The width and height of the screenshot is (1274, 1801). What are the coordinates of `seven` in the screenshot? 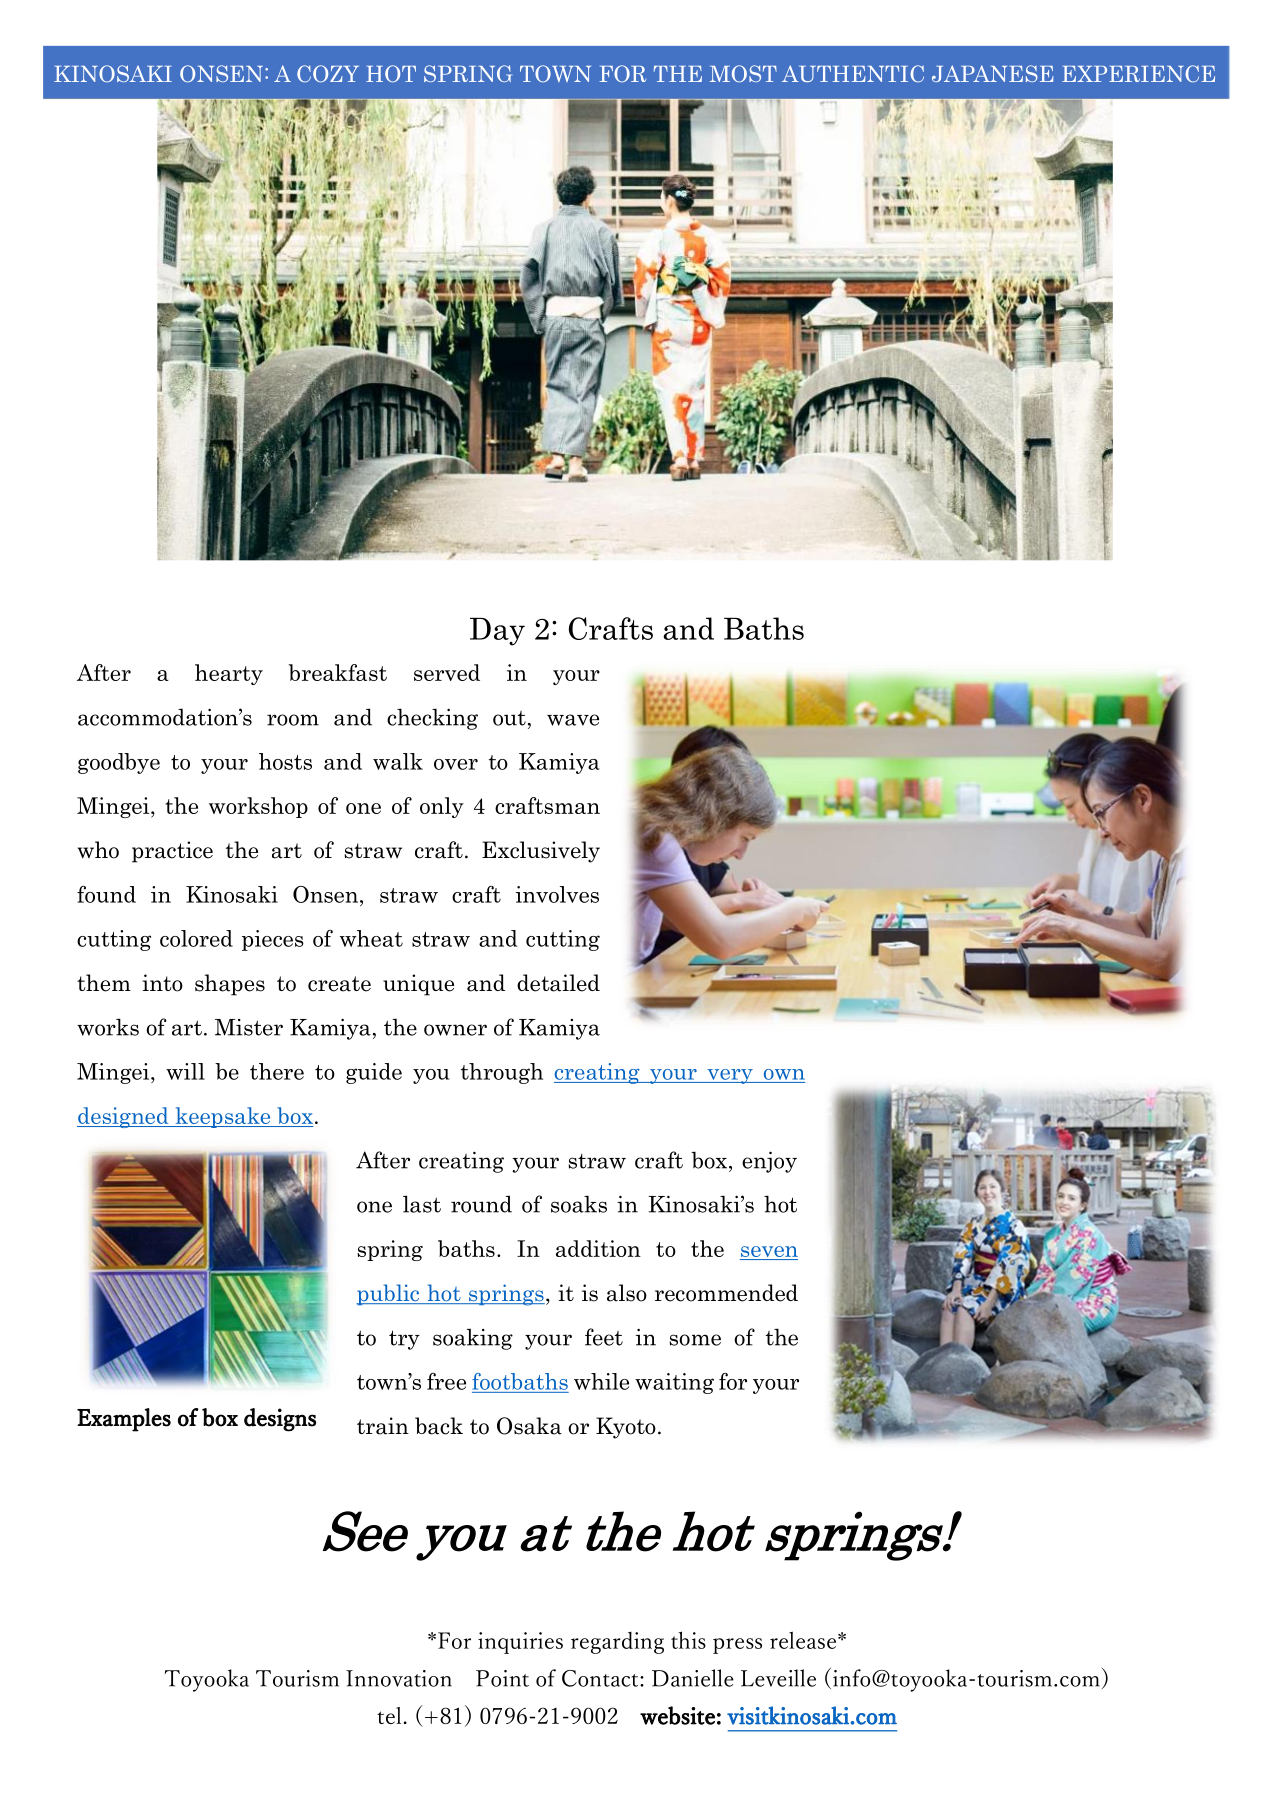 It's located at (769, 1253).
